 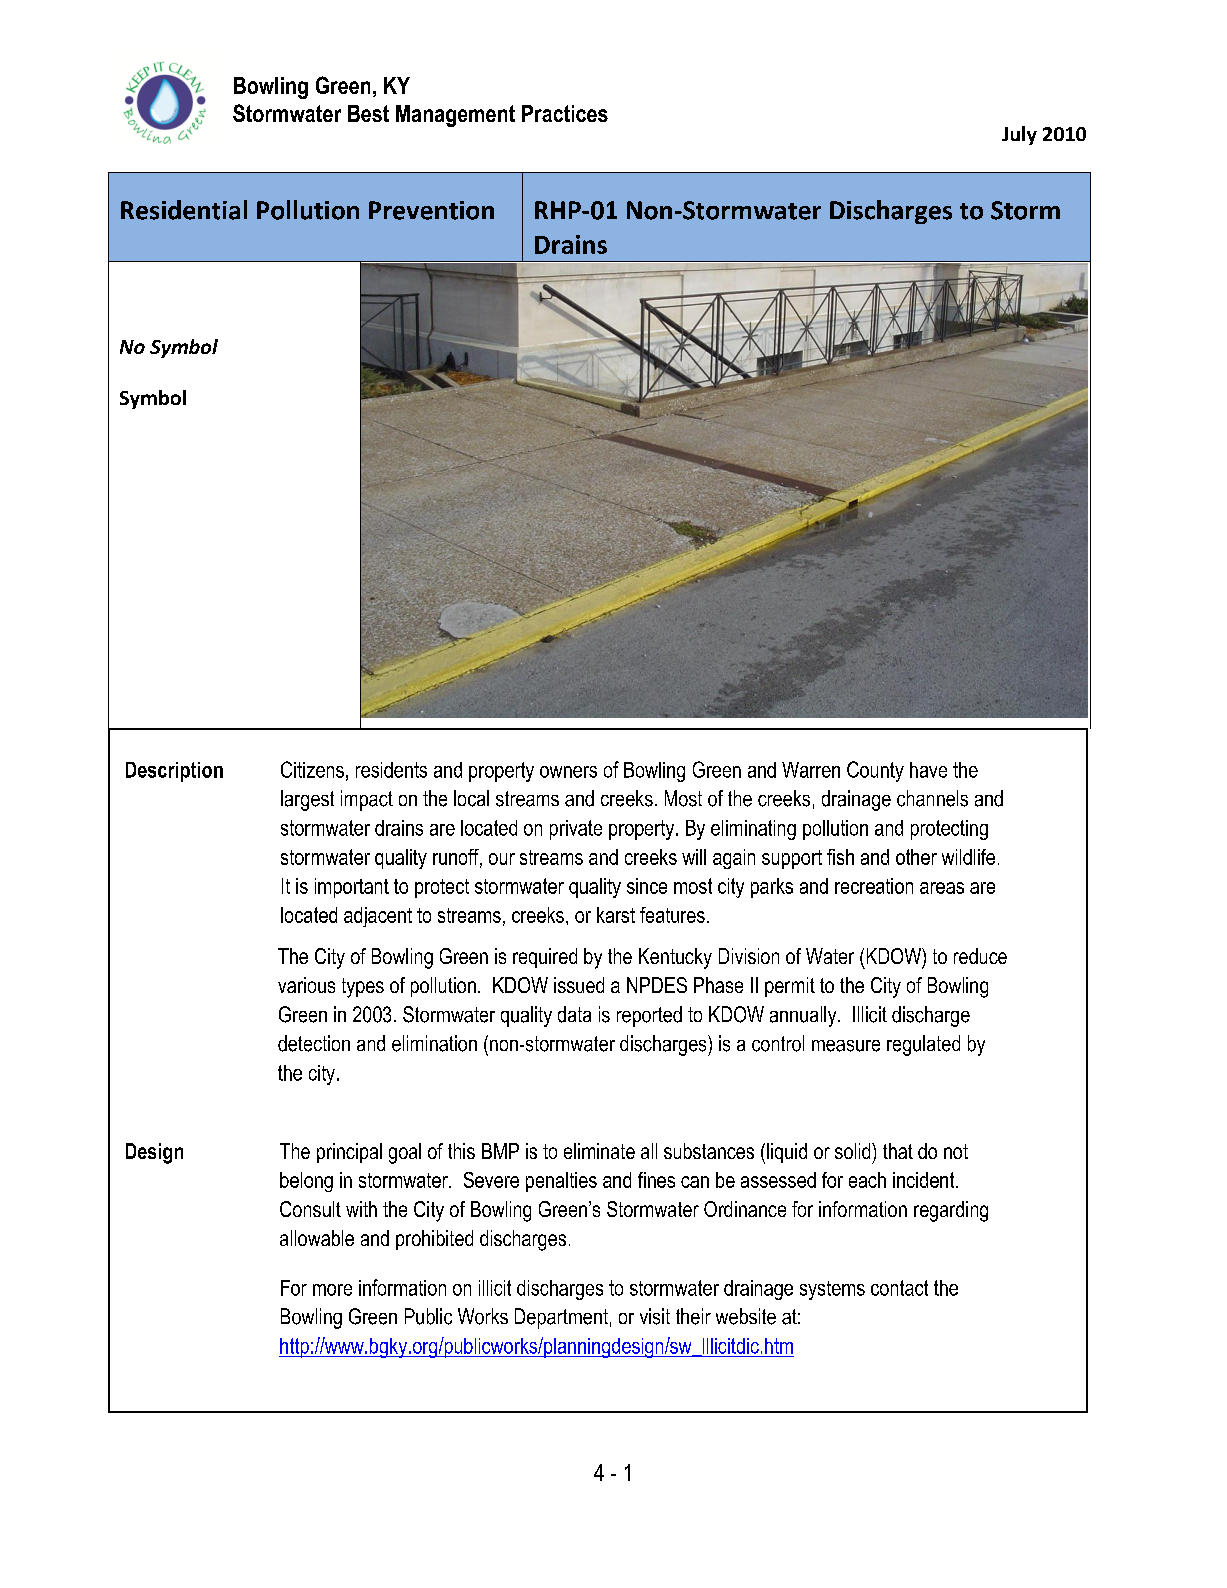 What do you see at coordinates (306, 985) in the screenshot?
I see `various` at bounding box center [306, 985].
